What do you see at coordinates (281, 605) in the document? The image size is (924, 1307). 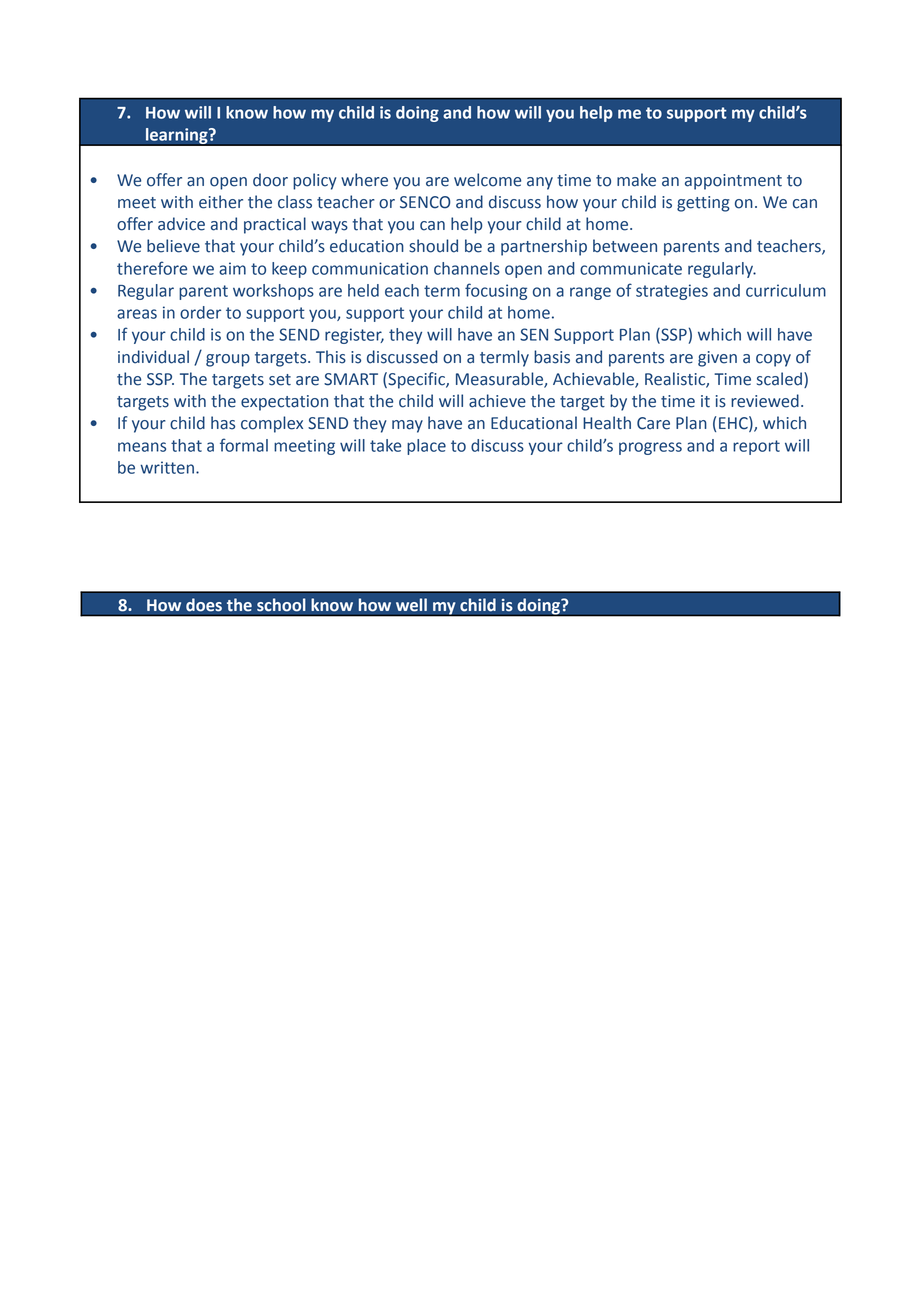 I see `school` at bounding box center [281, 605].
